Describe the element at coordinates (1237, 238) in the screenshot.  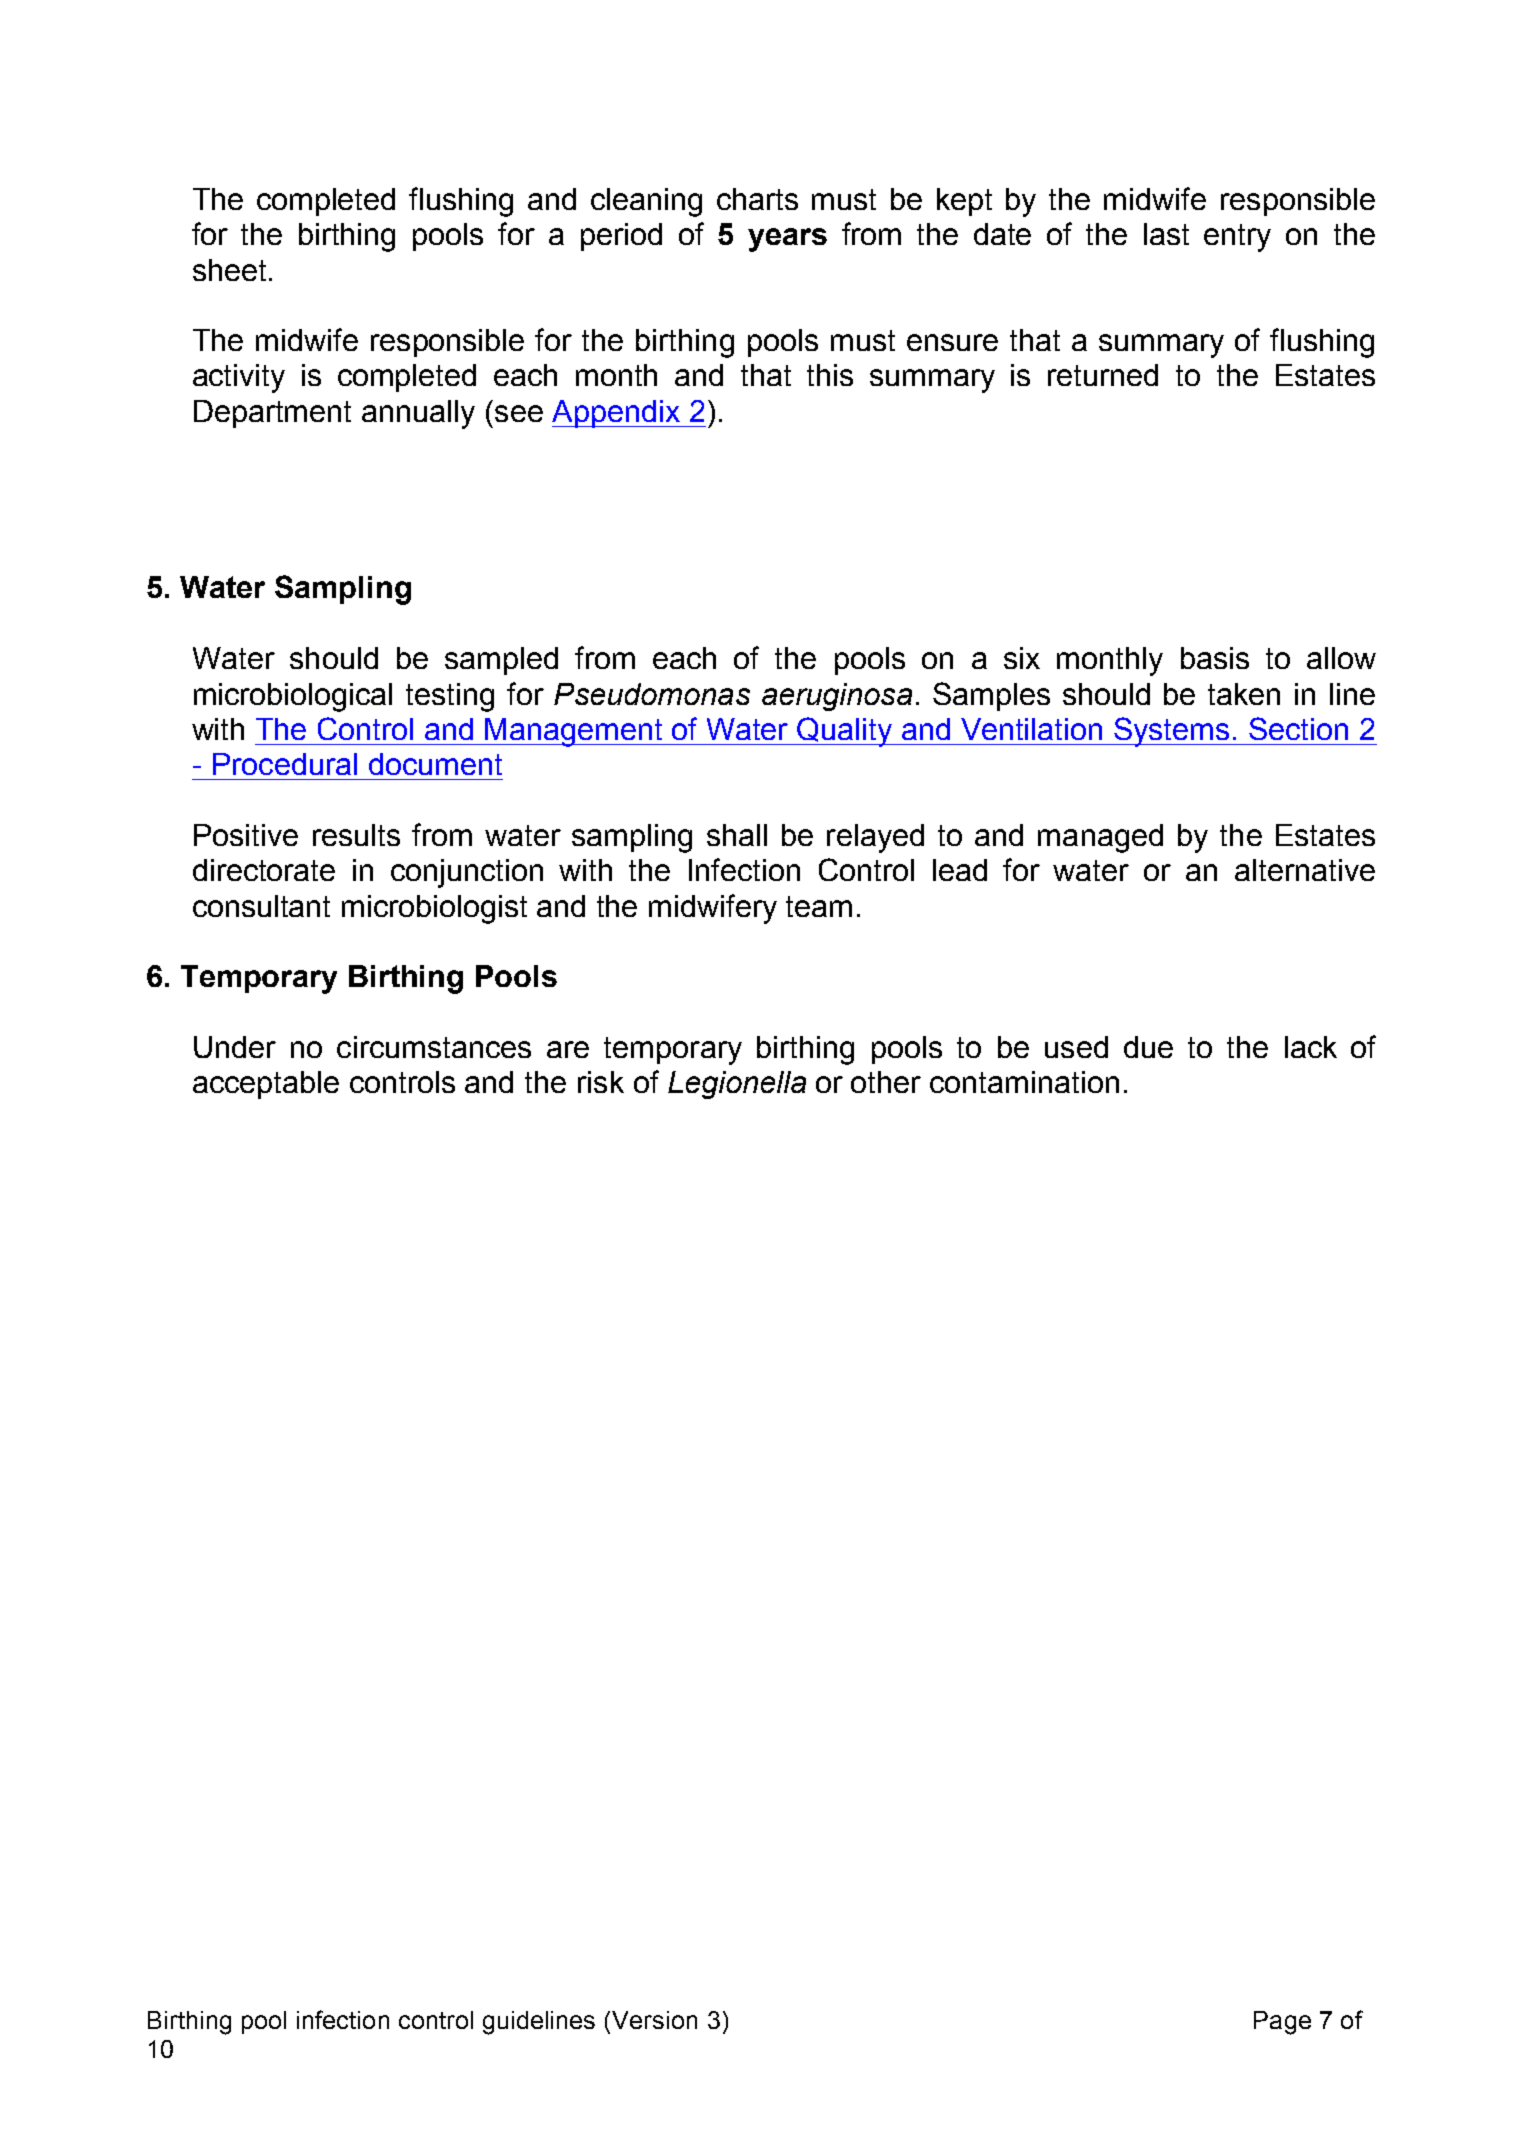
I see `entry` at that location.
